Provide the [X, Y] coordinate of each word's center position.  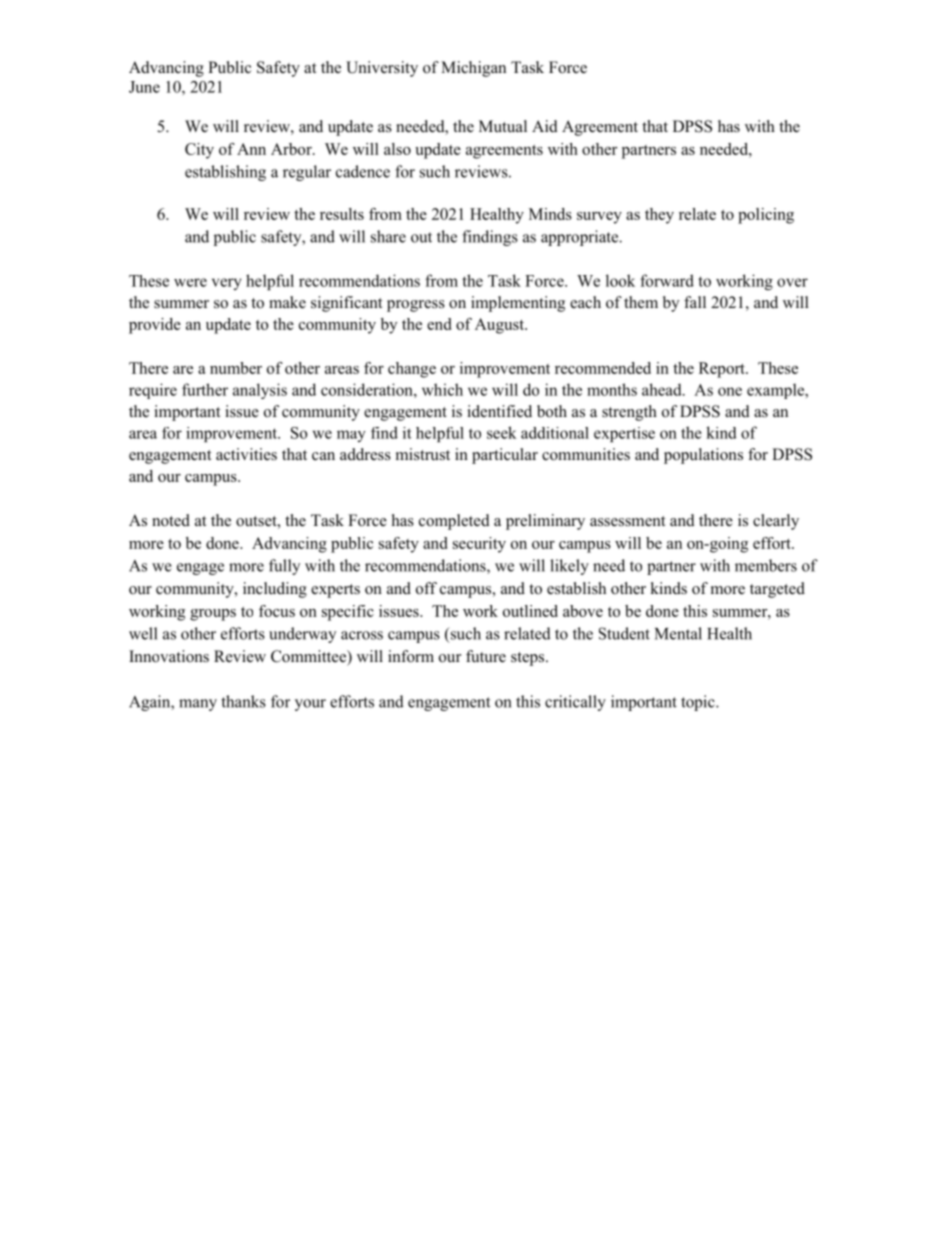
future [486, 656]
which [442, 389]
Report [723, 370]
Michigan [473, 69]
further [205, 389]
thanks [244, 701]
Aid [545, 126]
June [144, 87]
